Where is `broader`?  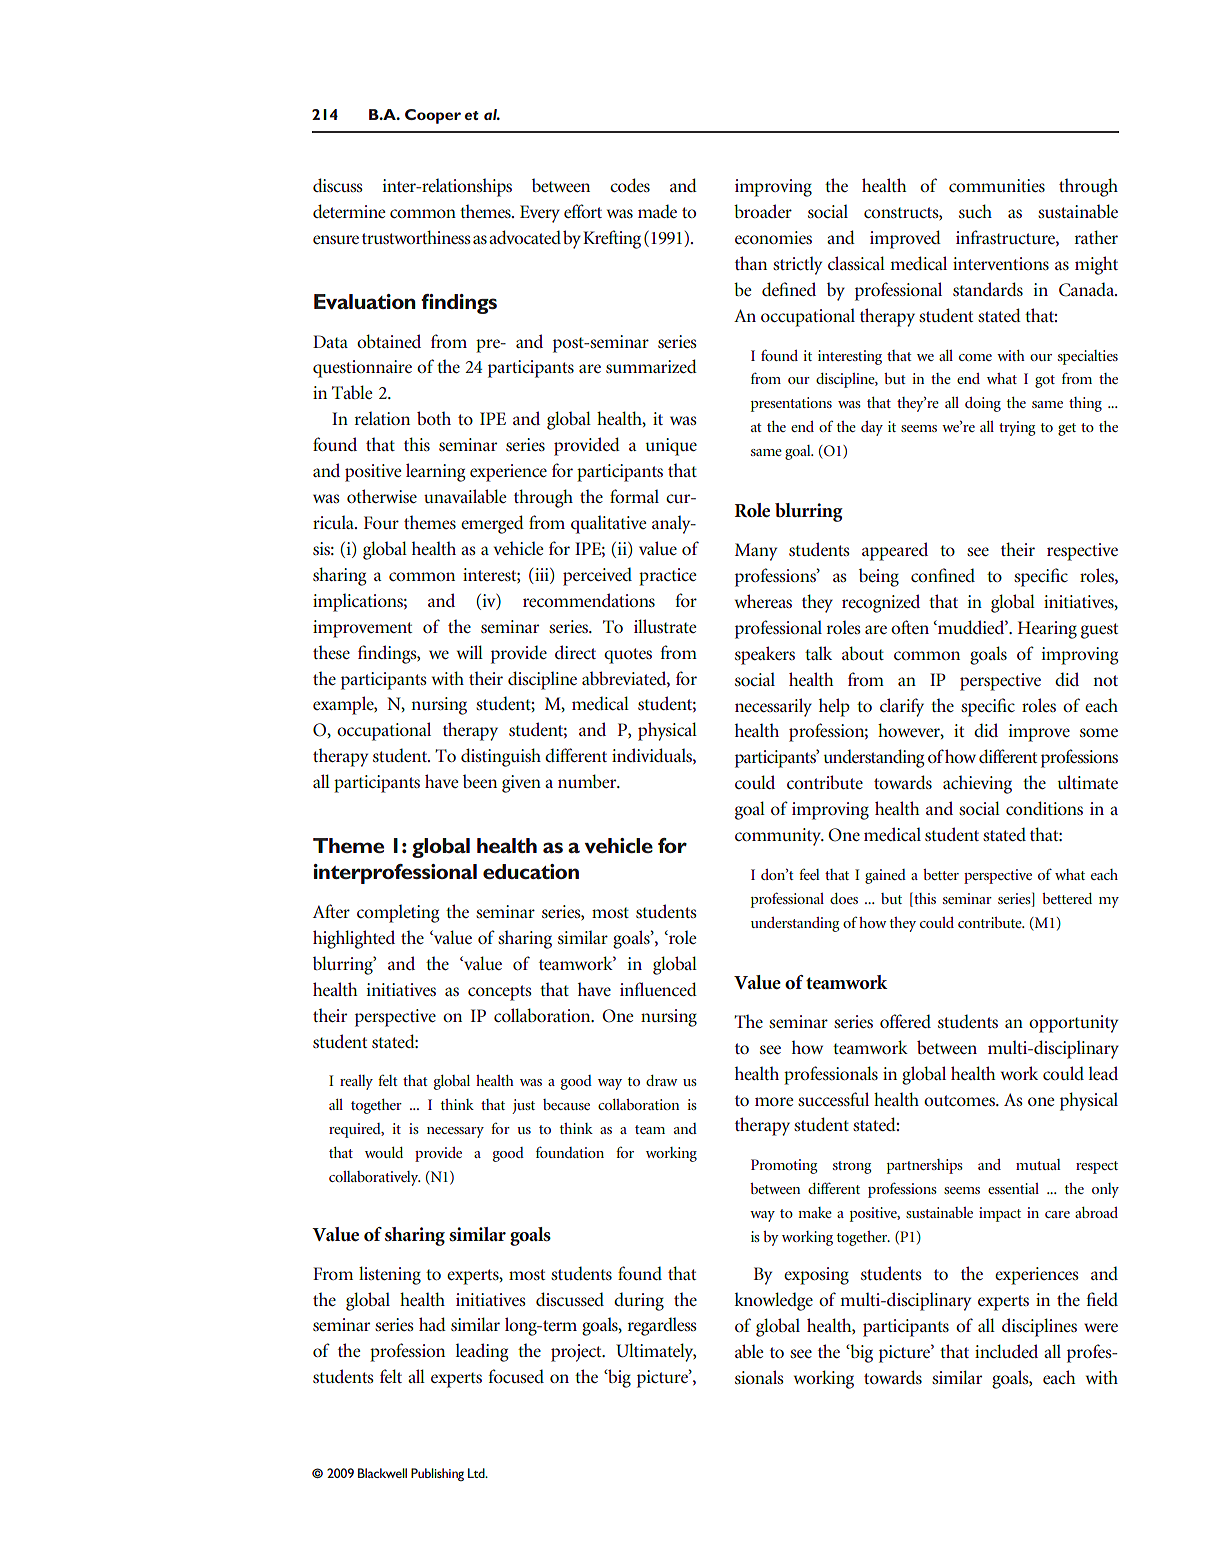 broader is located at coordinates (763, 211).
